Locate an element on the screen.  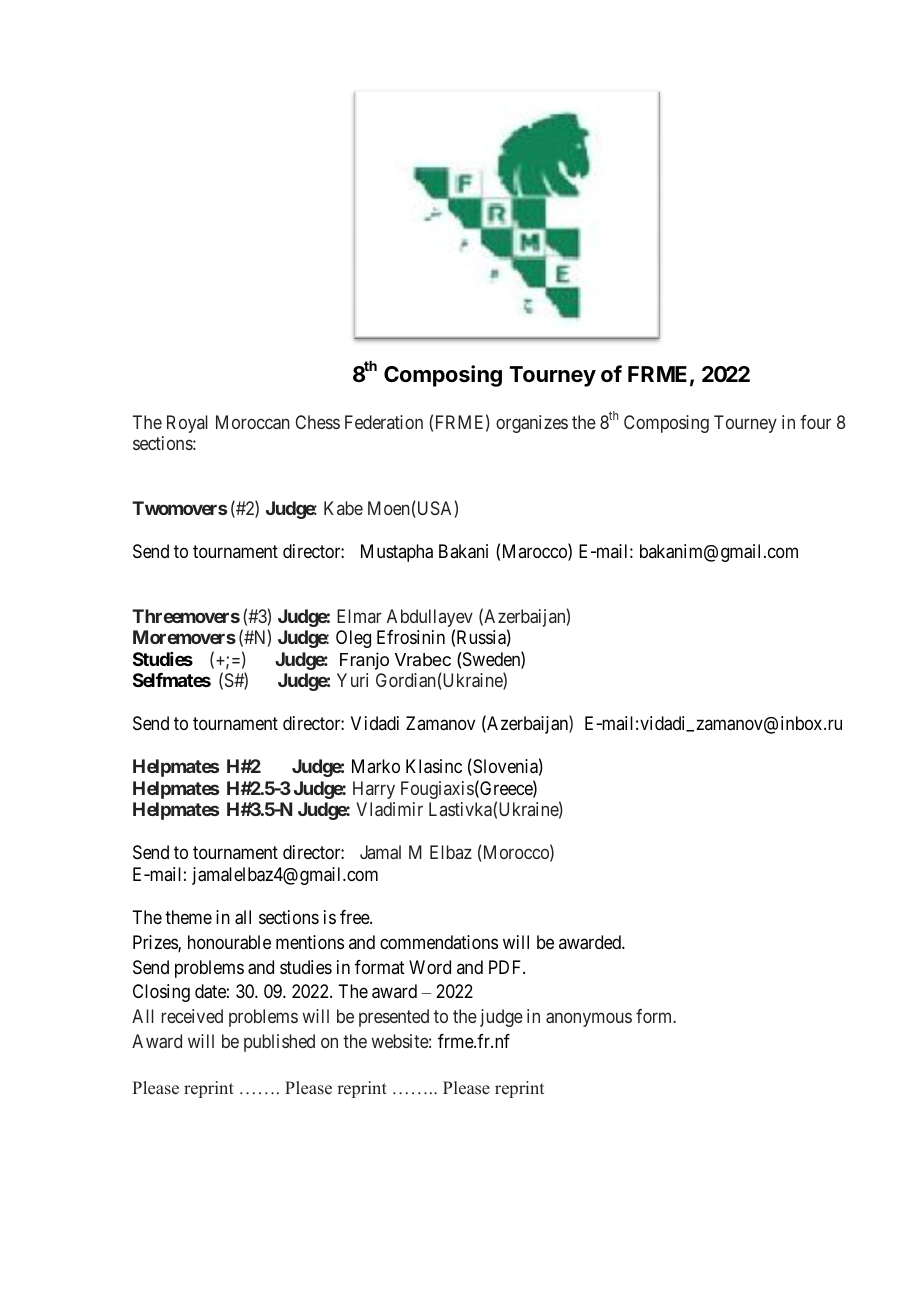
anonymous is located at coordinates (589, 1019).
